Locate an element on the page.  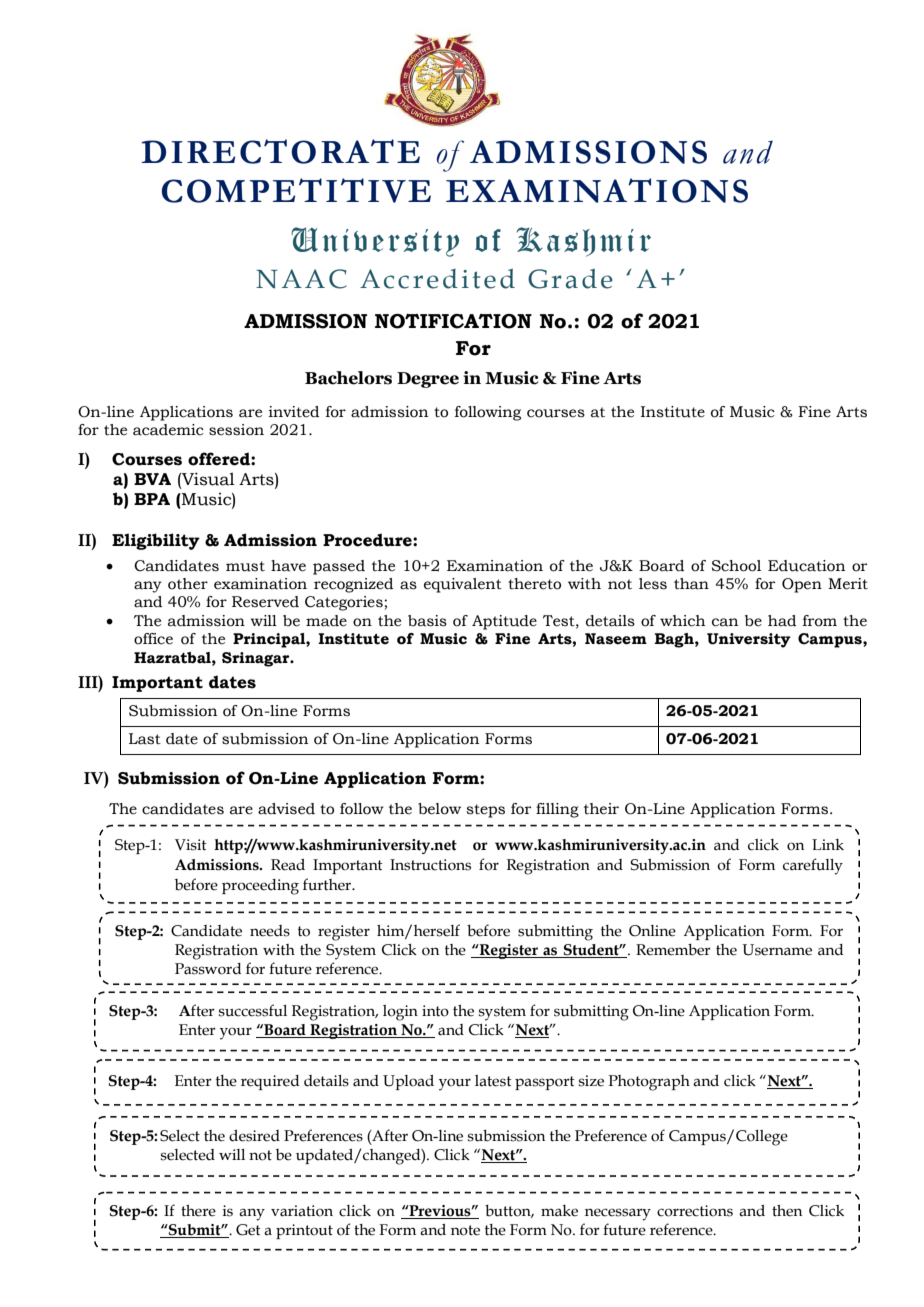
Grade is located at coordinates (570, 279).
